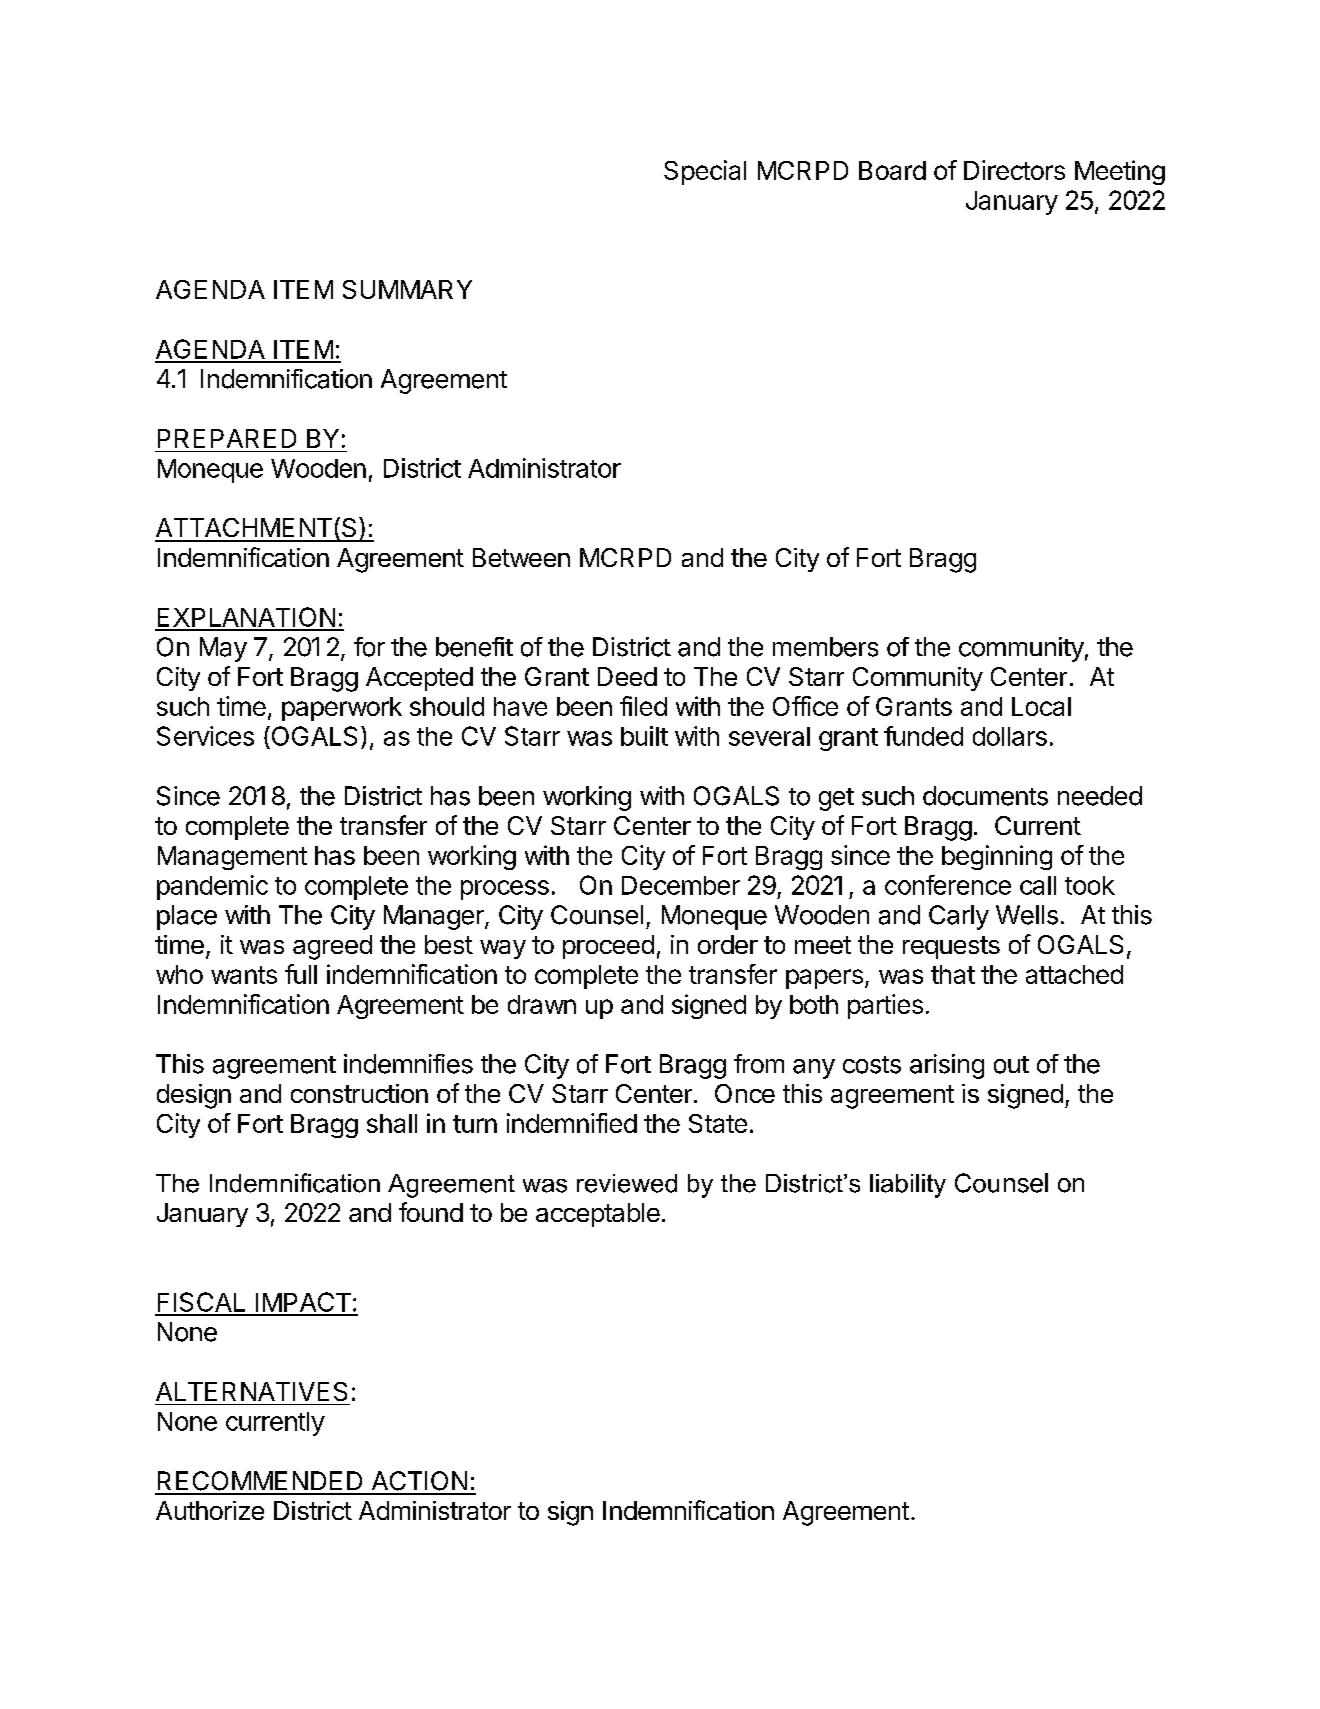 This screenshot has width=1320, height=1709. What do you see at coordinates (407, 289) in the screenshot?
I see `SUMMARY` at bounding box center [407, 289].
